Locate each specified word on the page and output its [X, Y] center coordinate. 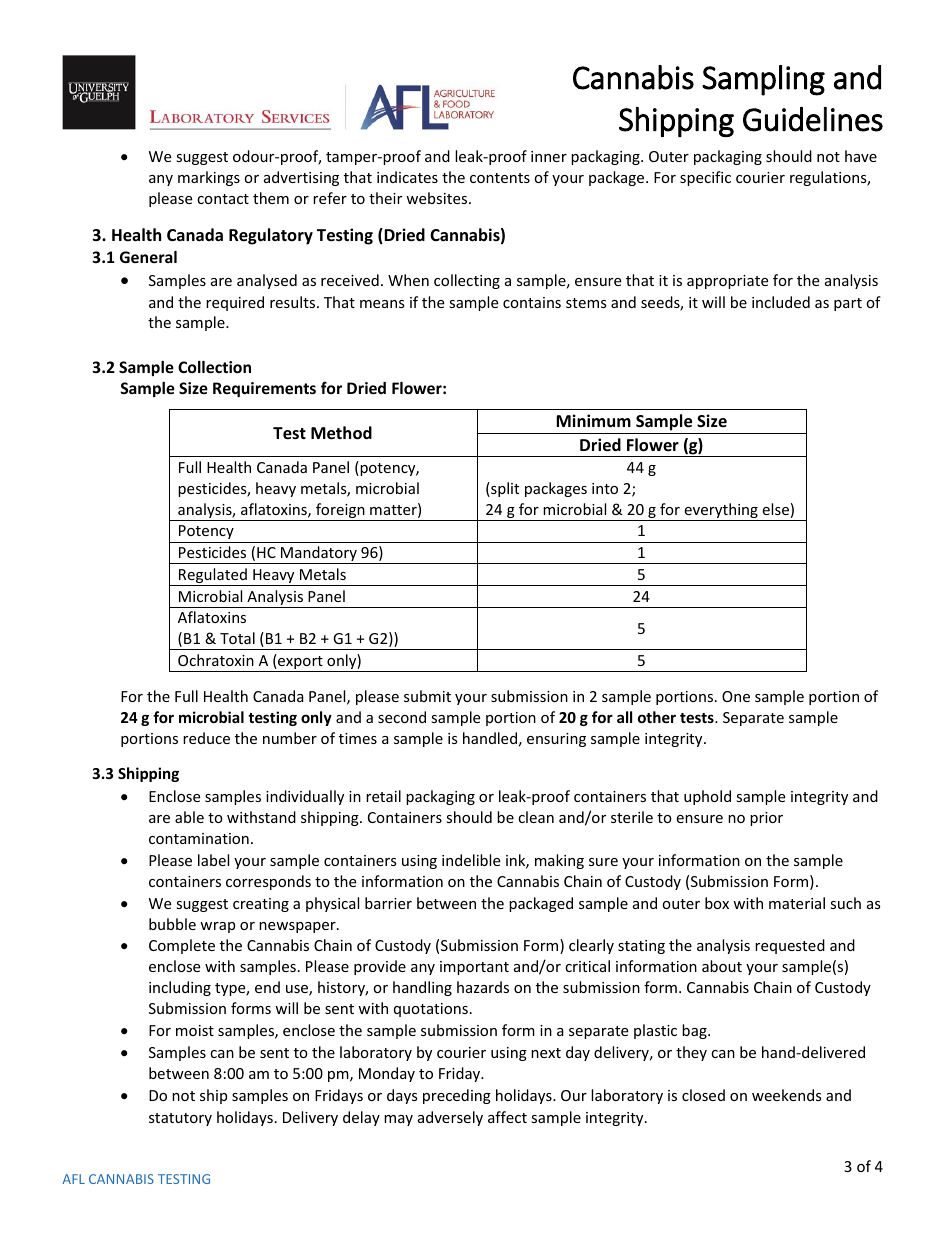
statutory [180, 1119]
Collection [214, 367]
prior [766, 819]
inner [549, 156]
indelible [471, 860]
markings [209, 178]
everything [721, 512]
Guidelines [813, 119]
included [781, 302]
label [213, 860]
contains [532, 302]
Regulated [213, 577]
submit [427, 696]
